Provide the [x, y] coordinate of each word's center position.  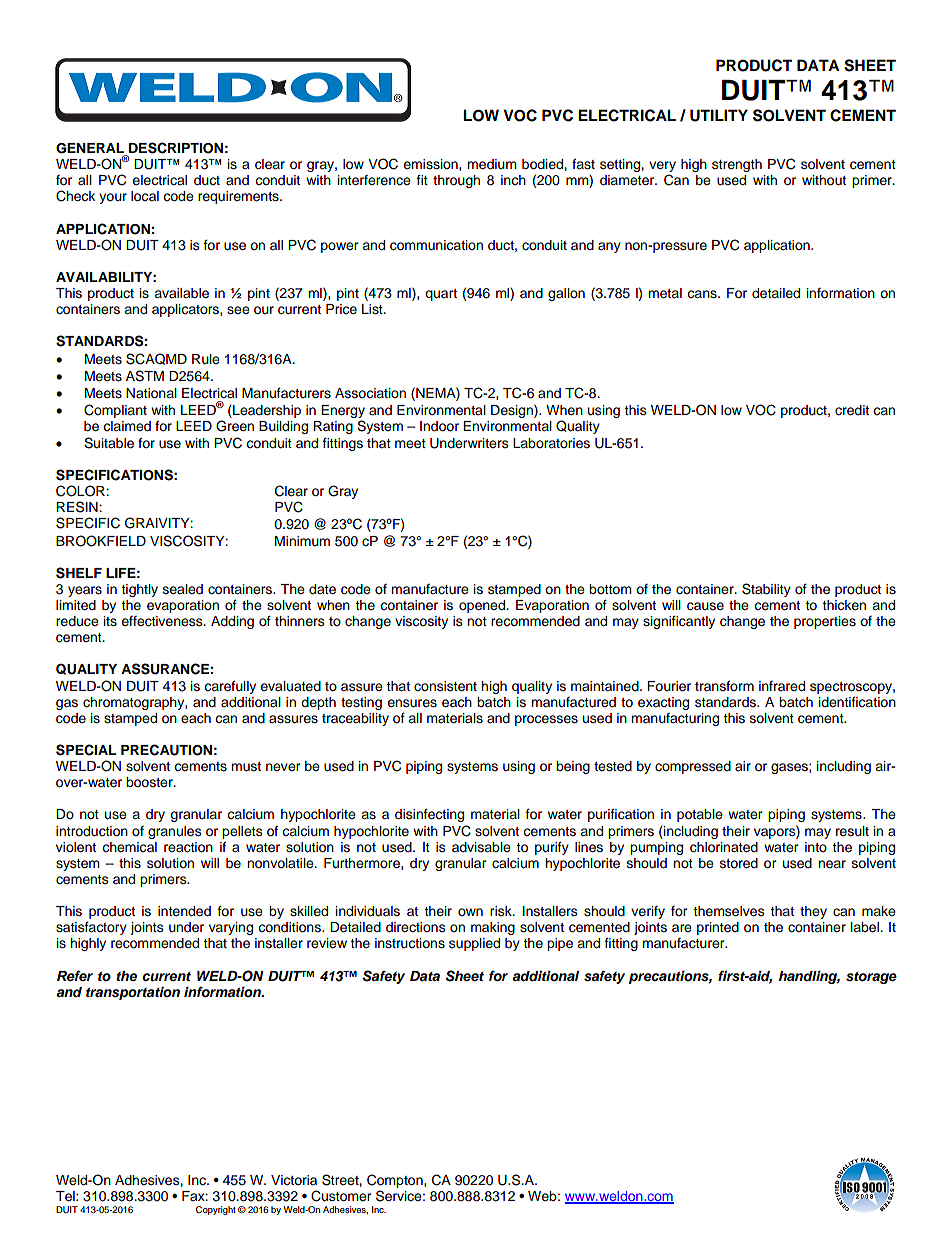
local [145, 196]
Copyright [216, 1210]
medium [492, 164]
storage [871, 978]
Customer [341, 1196]
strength [737, 165]
